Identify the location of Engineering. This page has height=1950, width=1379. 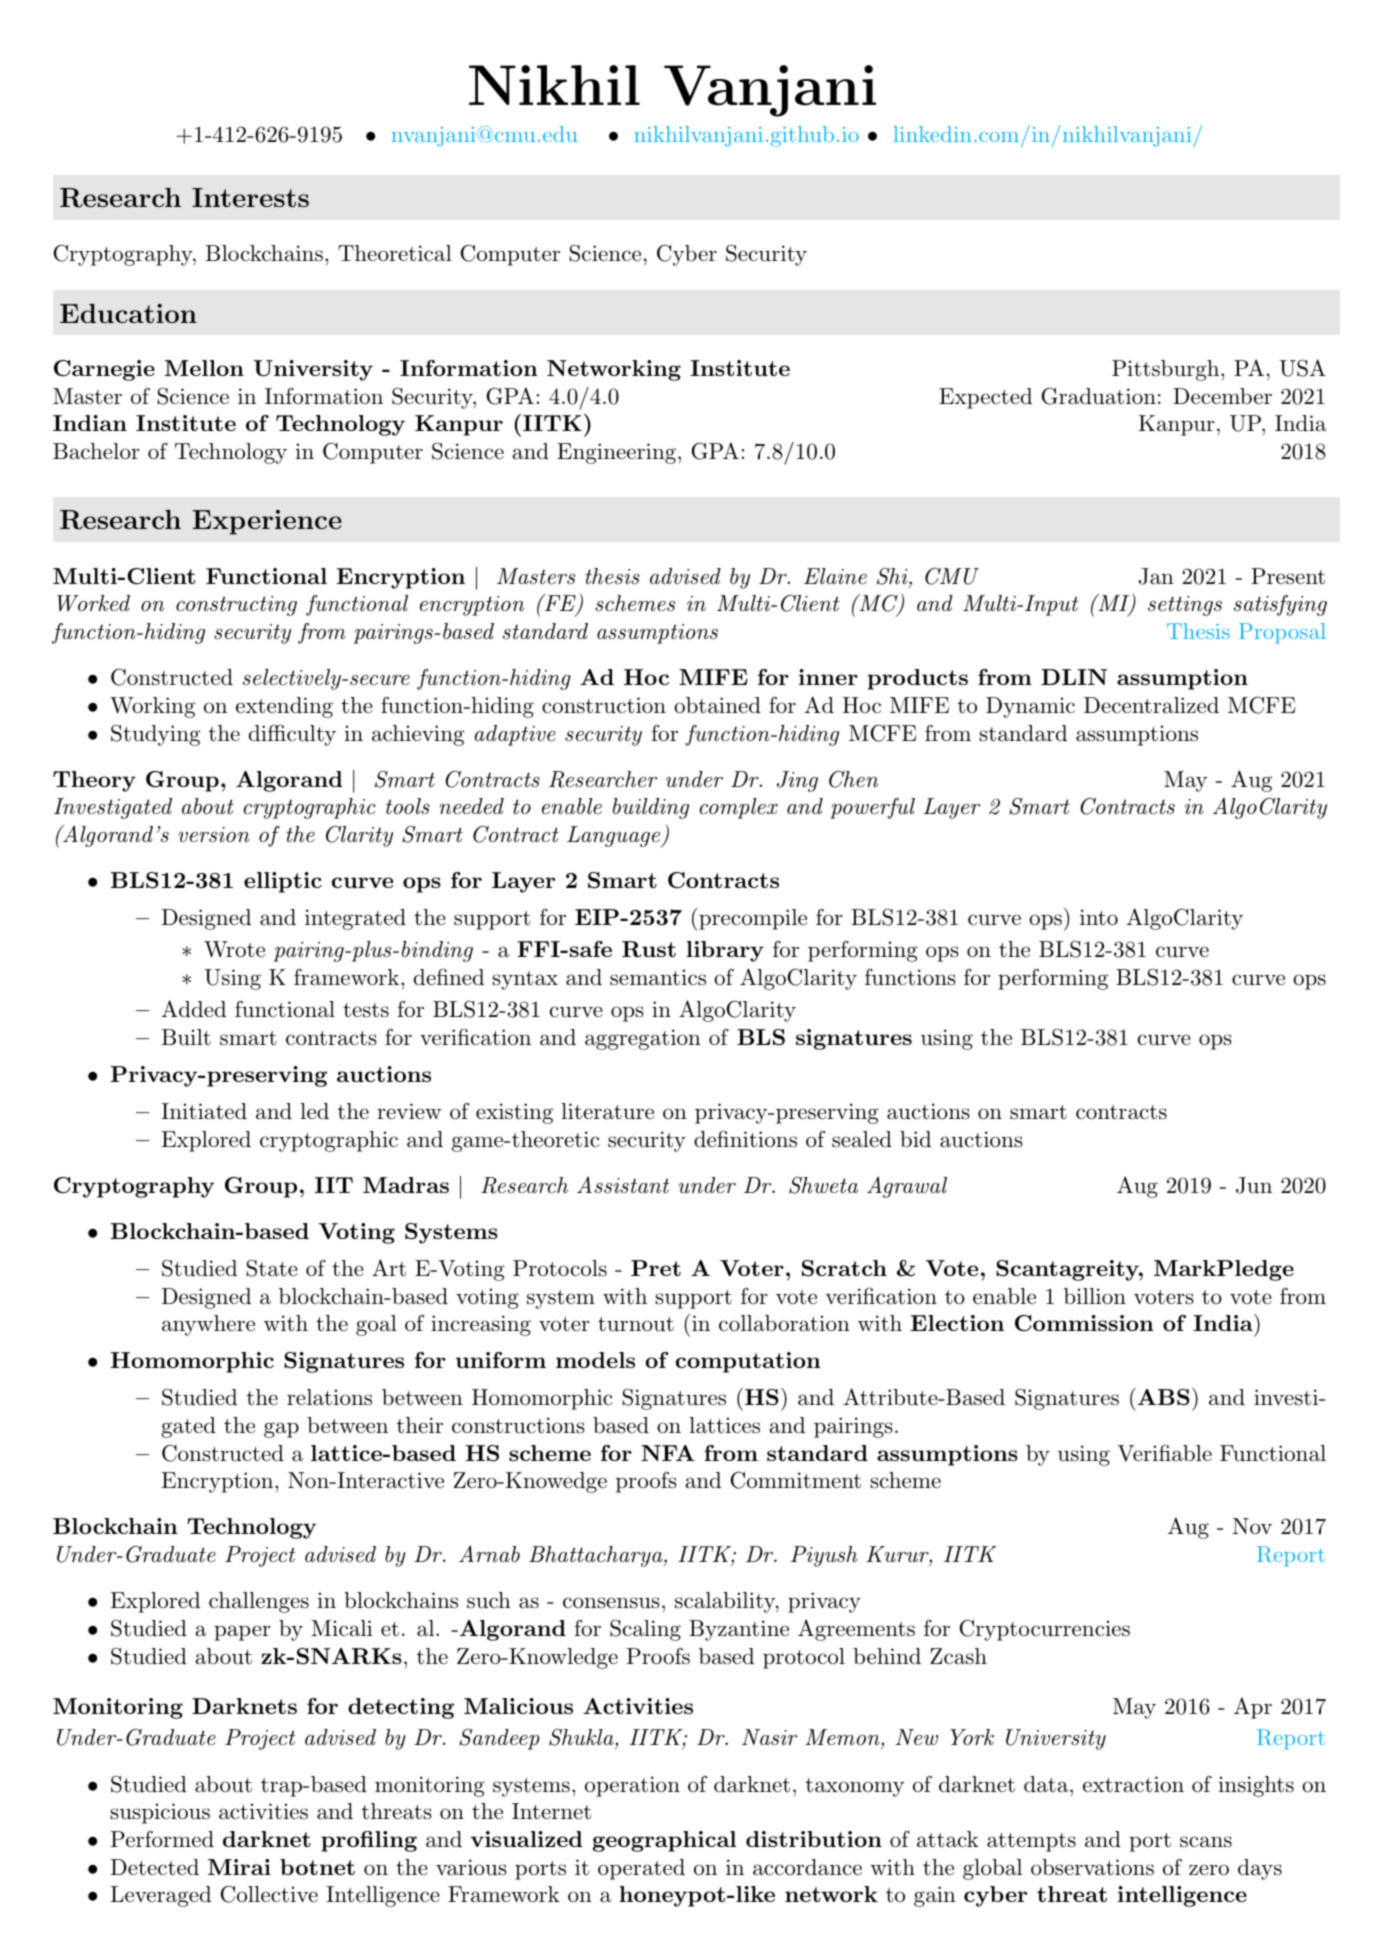
(616, 453).
